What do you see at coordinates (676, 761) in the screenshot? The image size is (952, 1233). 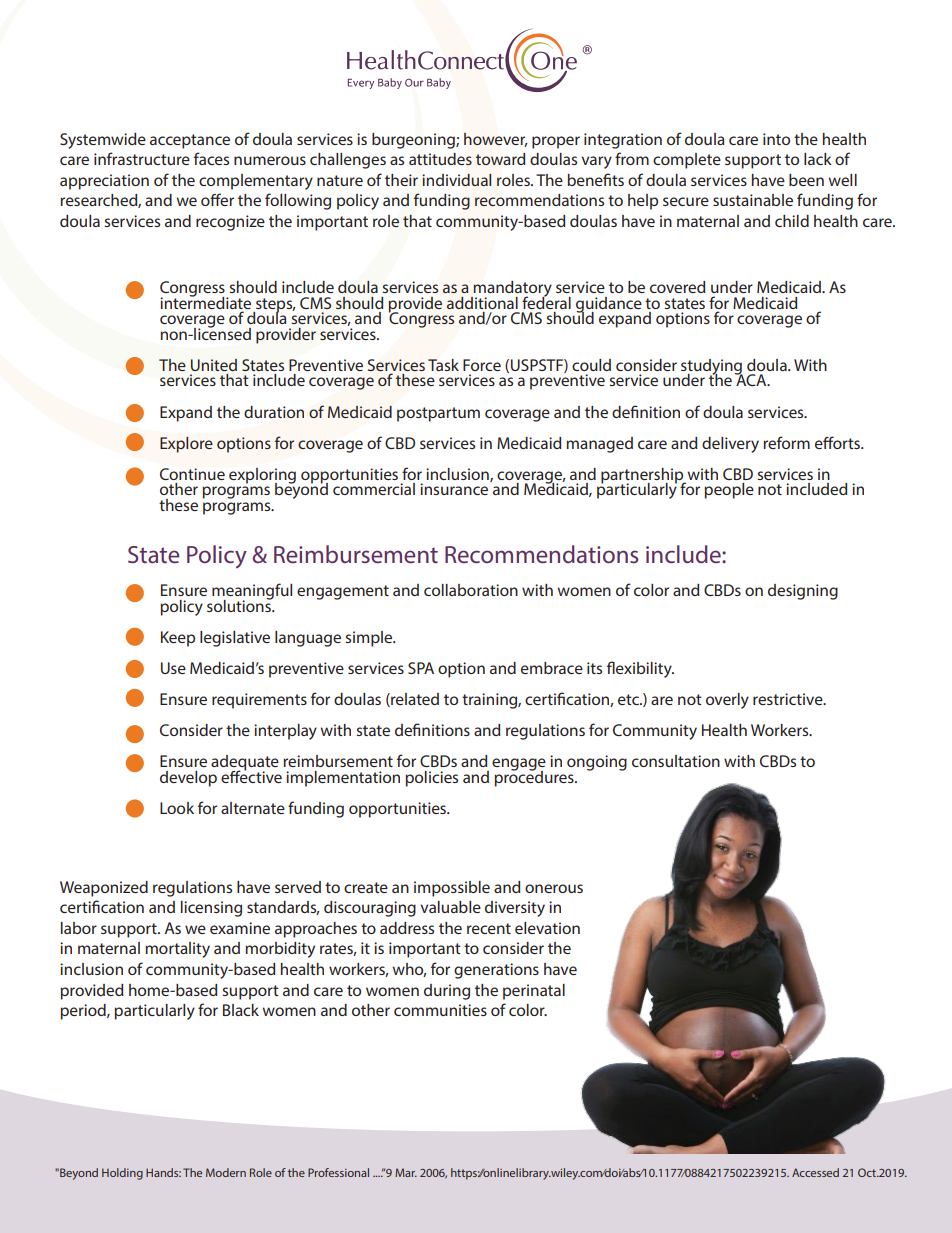 I see `consultation` at bounding box center [676, 761].
